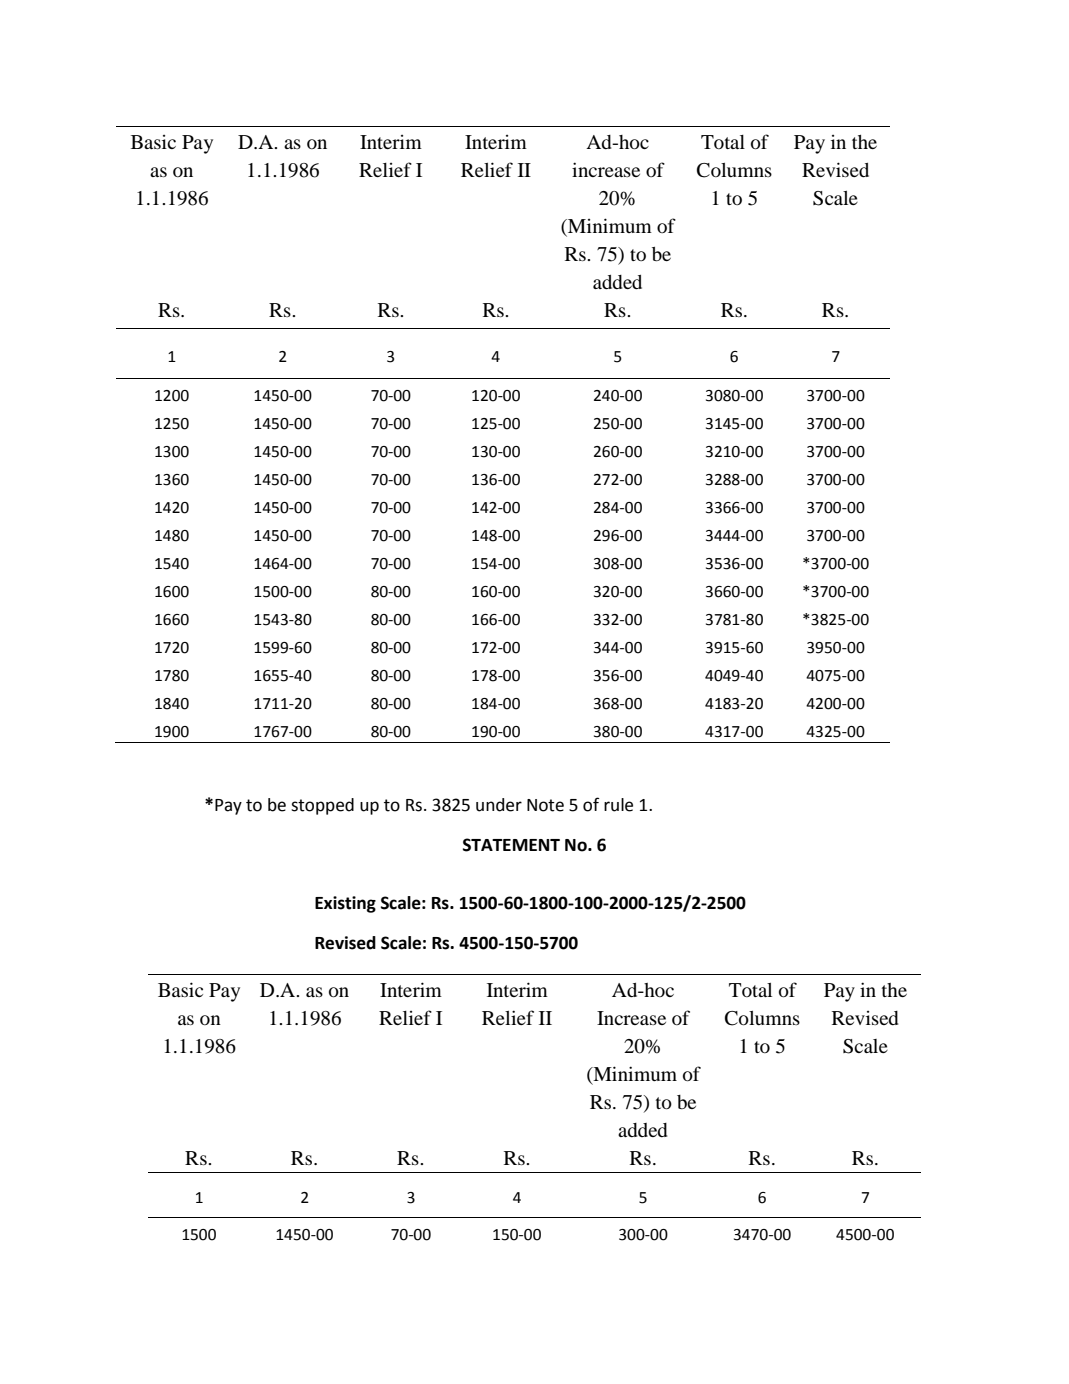 The image size is (1069, 1384). What do you see at coordinates (322, 806) in the screenshot?
I see `stopped` at bounding box center [322, 806].
